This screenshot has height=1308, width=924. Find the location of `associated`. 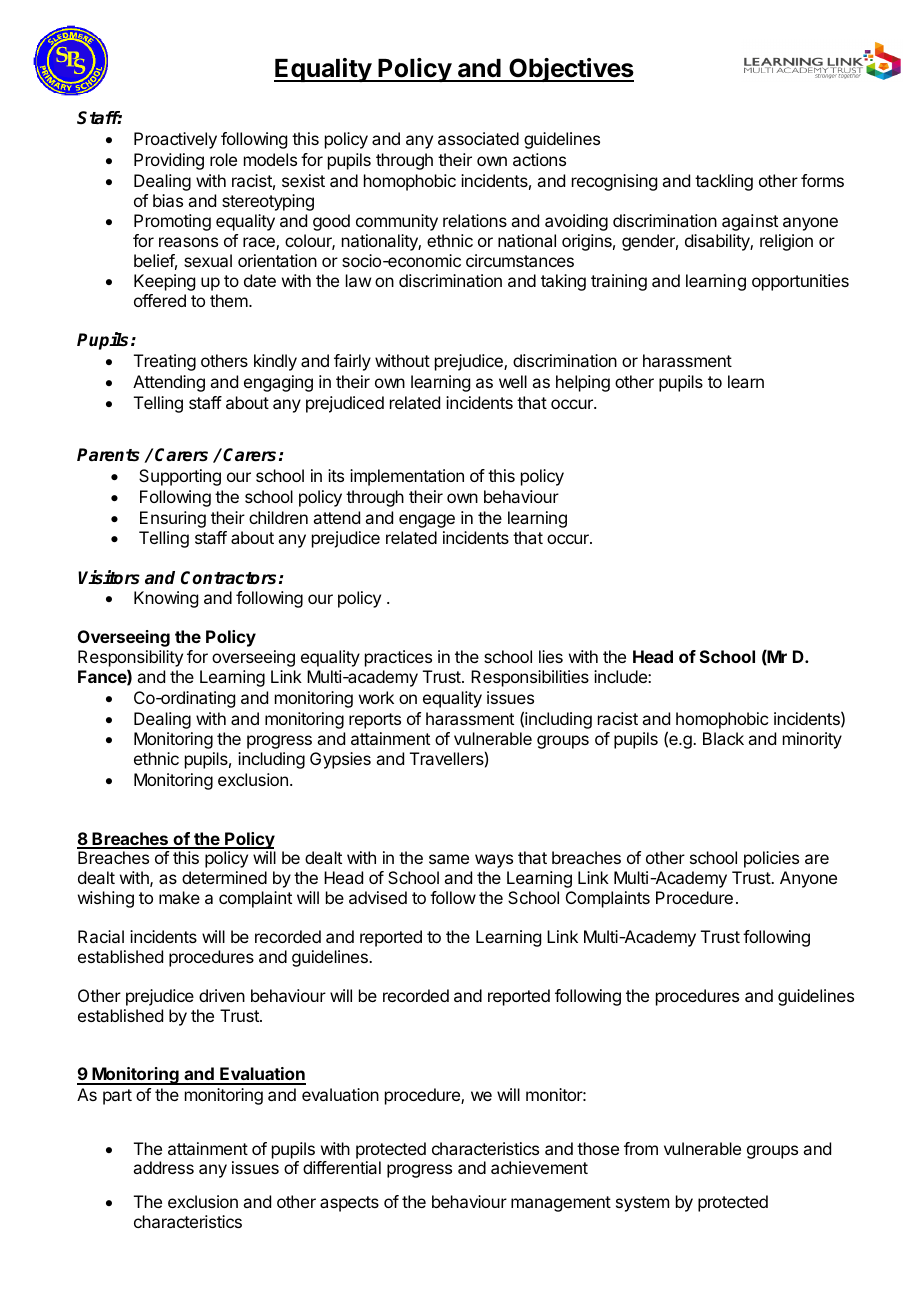

associated is located at coordinates (478, 138).
